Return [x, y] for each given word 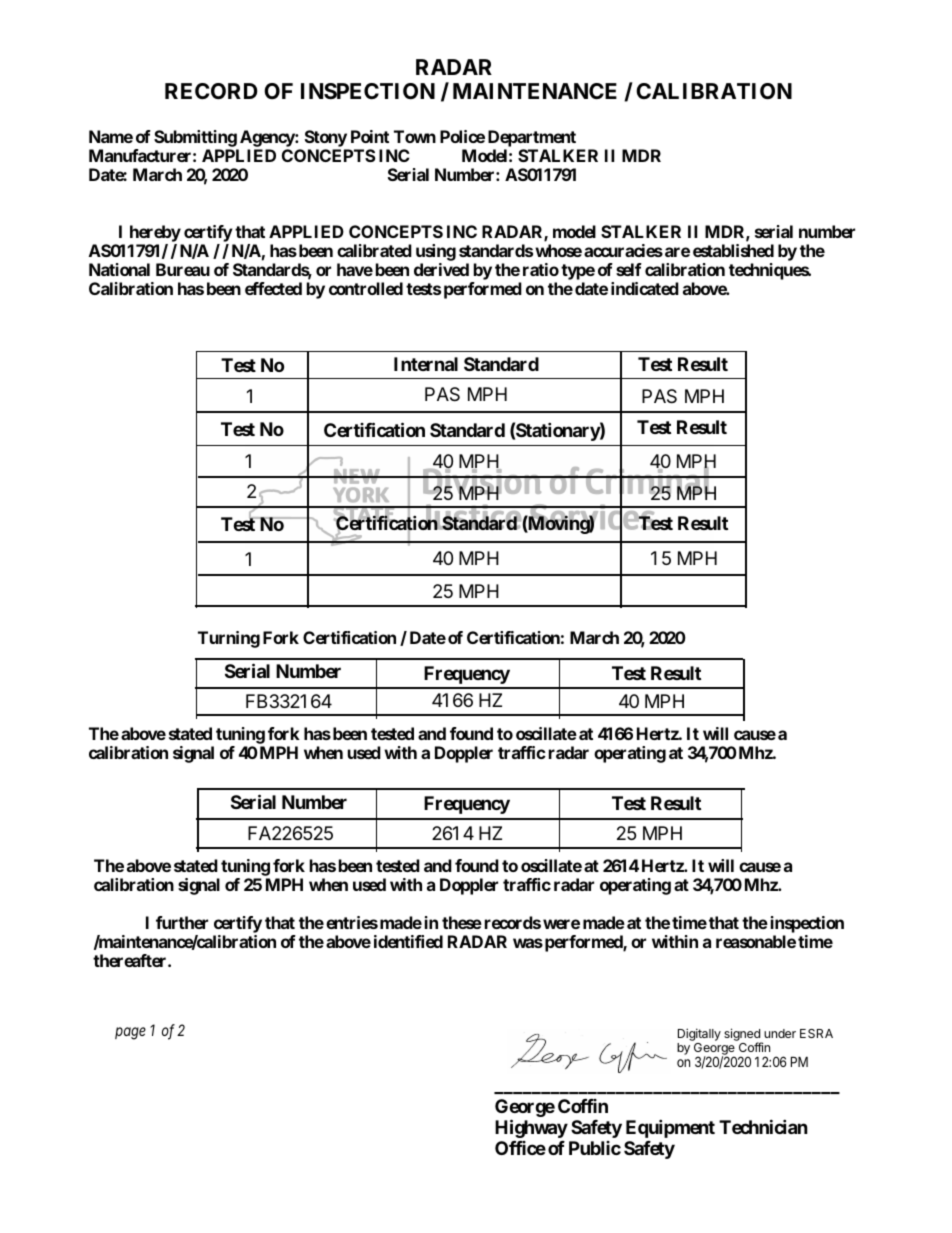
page [130, 1033]
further [182, 922]
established [733, 250]
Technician [763, 1126]
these [462, 922]
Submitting [196, 140]
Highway [531, 1128]
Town [415, 136]
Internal [426, 364]
